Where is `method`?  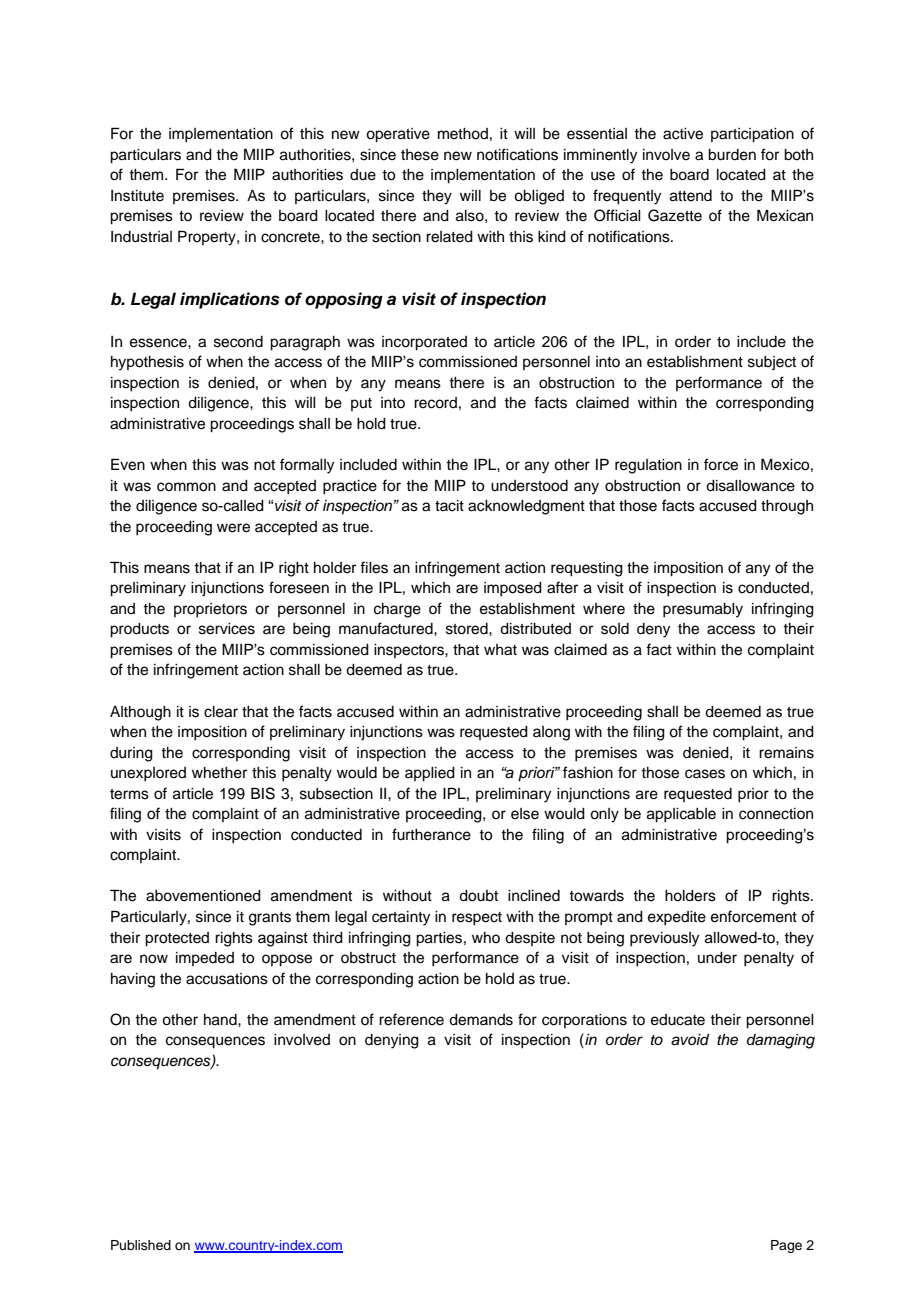
method is located at coordinates (463, 134).
